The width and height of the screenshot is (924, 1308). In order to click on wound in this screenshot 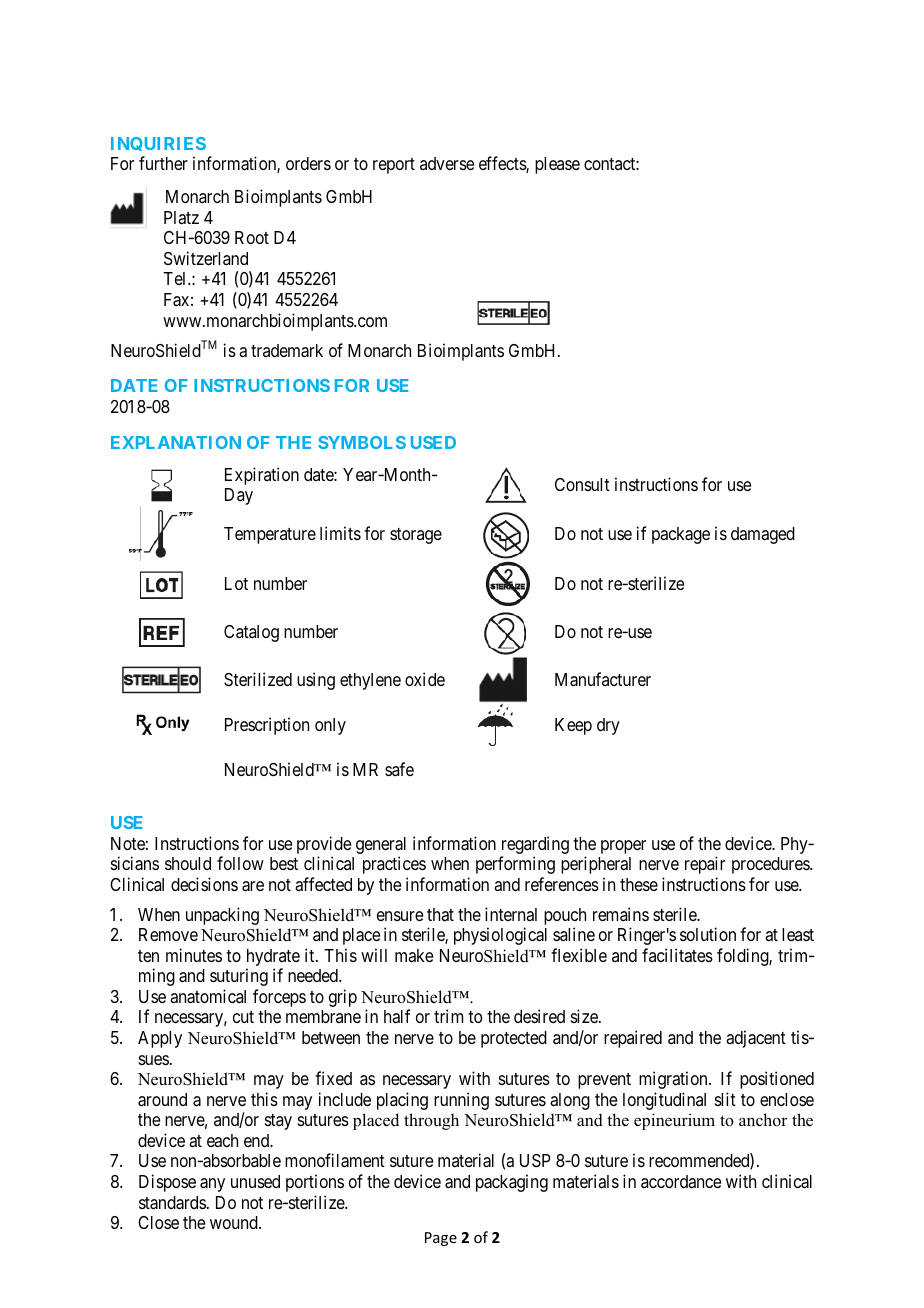, I will do `click(235, 1222)`.
